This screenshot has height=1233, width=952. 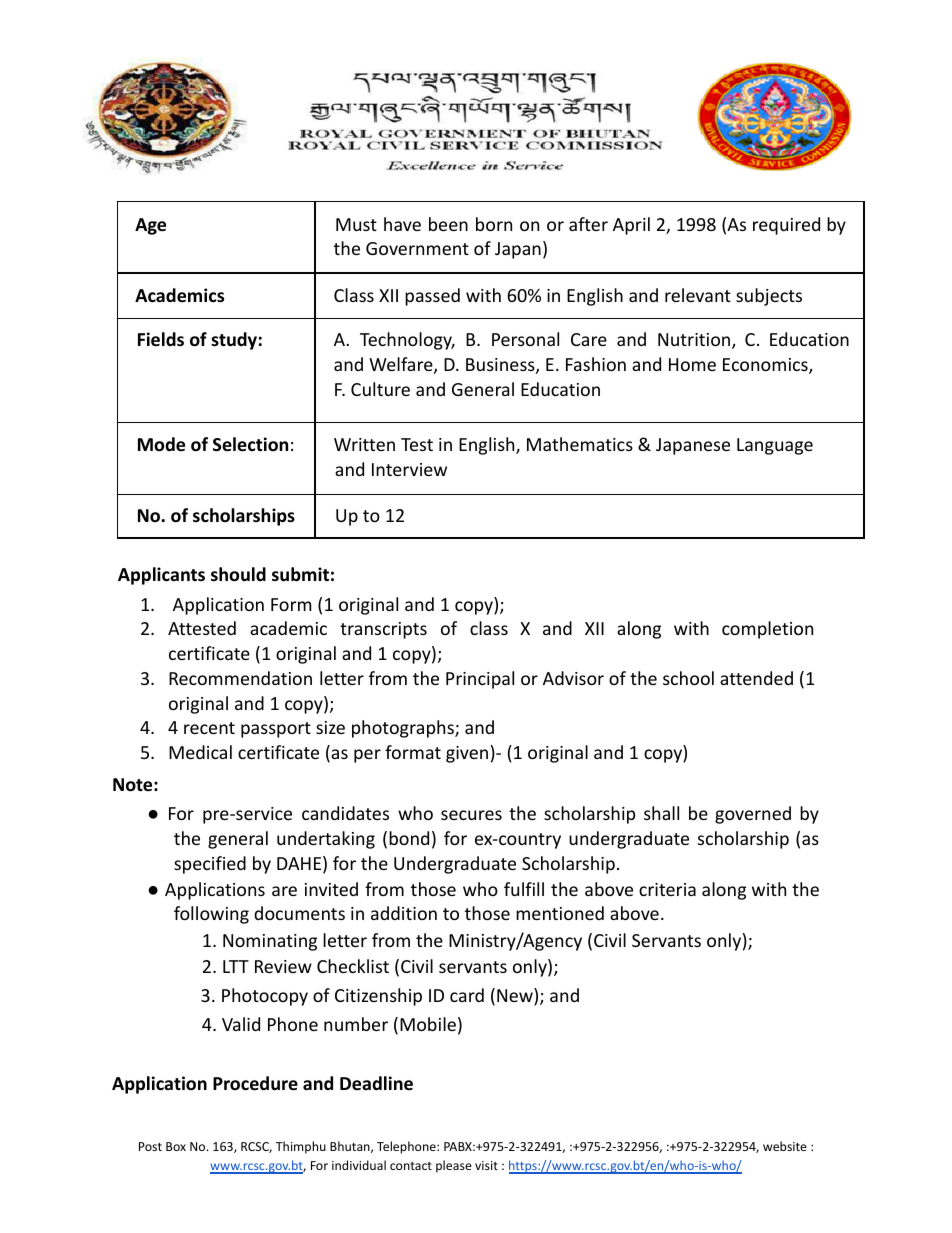 I want to click on following, so click(x=211, y=915).
